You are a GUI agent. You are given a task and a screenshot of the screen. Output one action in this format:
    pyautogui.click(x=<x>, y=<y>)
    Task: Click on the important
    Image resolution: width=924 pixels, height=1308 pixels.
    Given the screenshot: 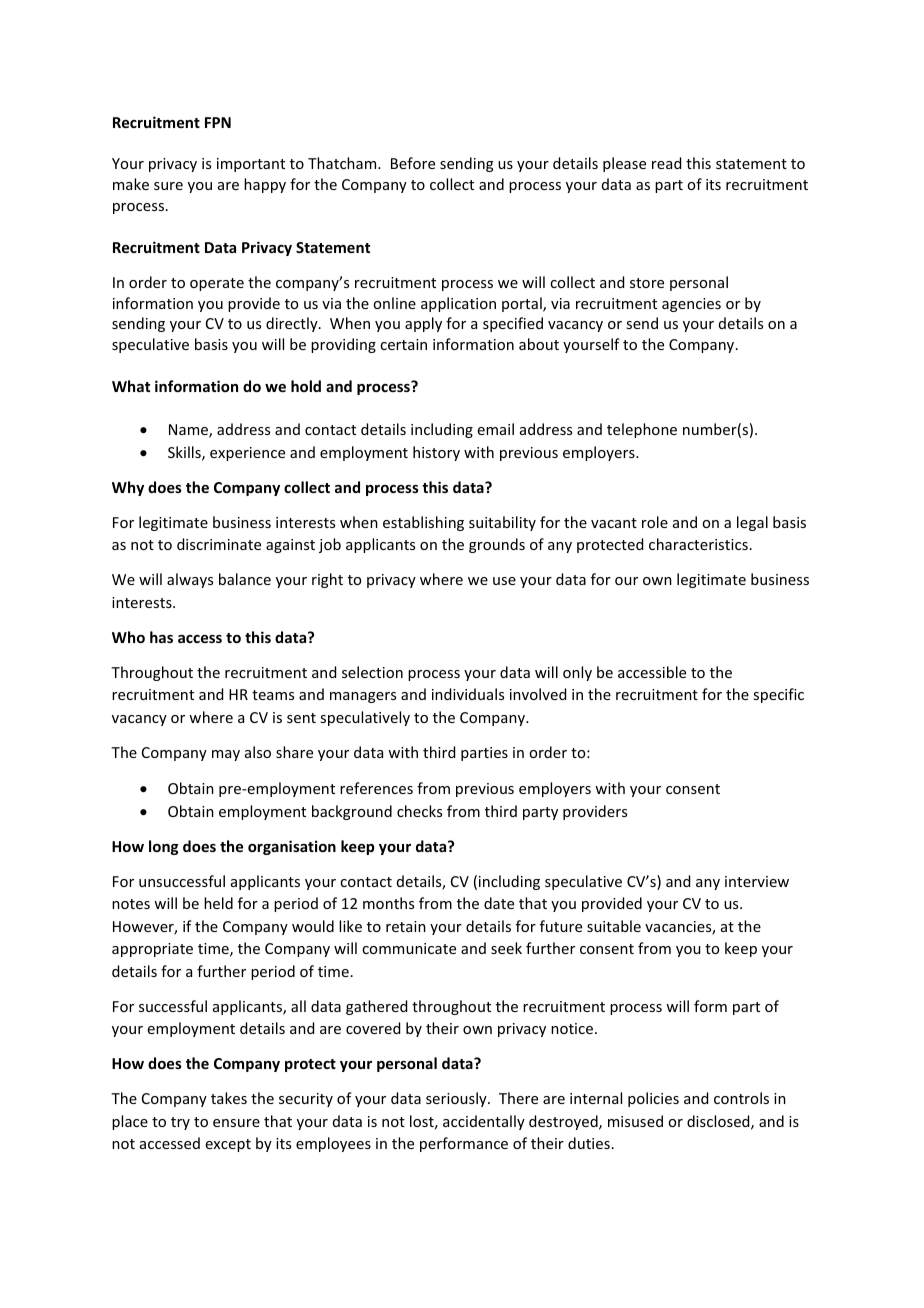 What is the action you would take?
    pyautogui.click(x=251, y=165)
